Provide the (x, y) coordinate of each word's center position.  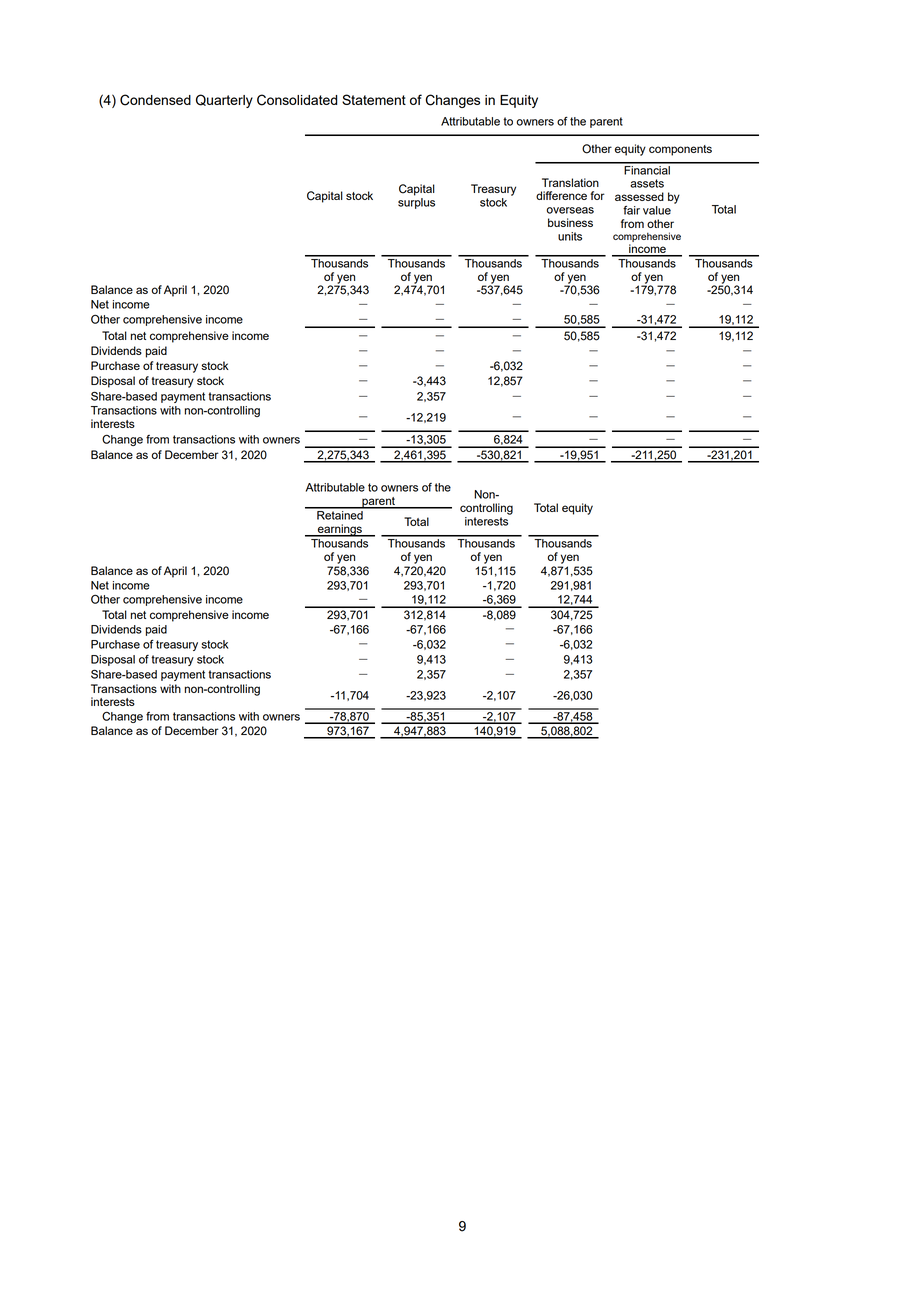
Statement (374, 99)
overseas (570, 210)
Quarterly (224, 101)
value (657, 210)
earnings (340, 530)
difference (561, 195)
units (570, 236)
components (680, 150)
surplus (416, 203)
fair (631, 210)
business (570, 222)
